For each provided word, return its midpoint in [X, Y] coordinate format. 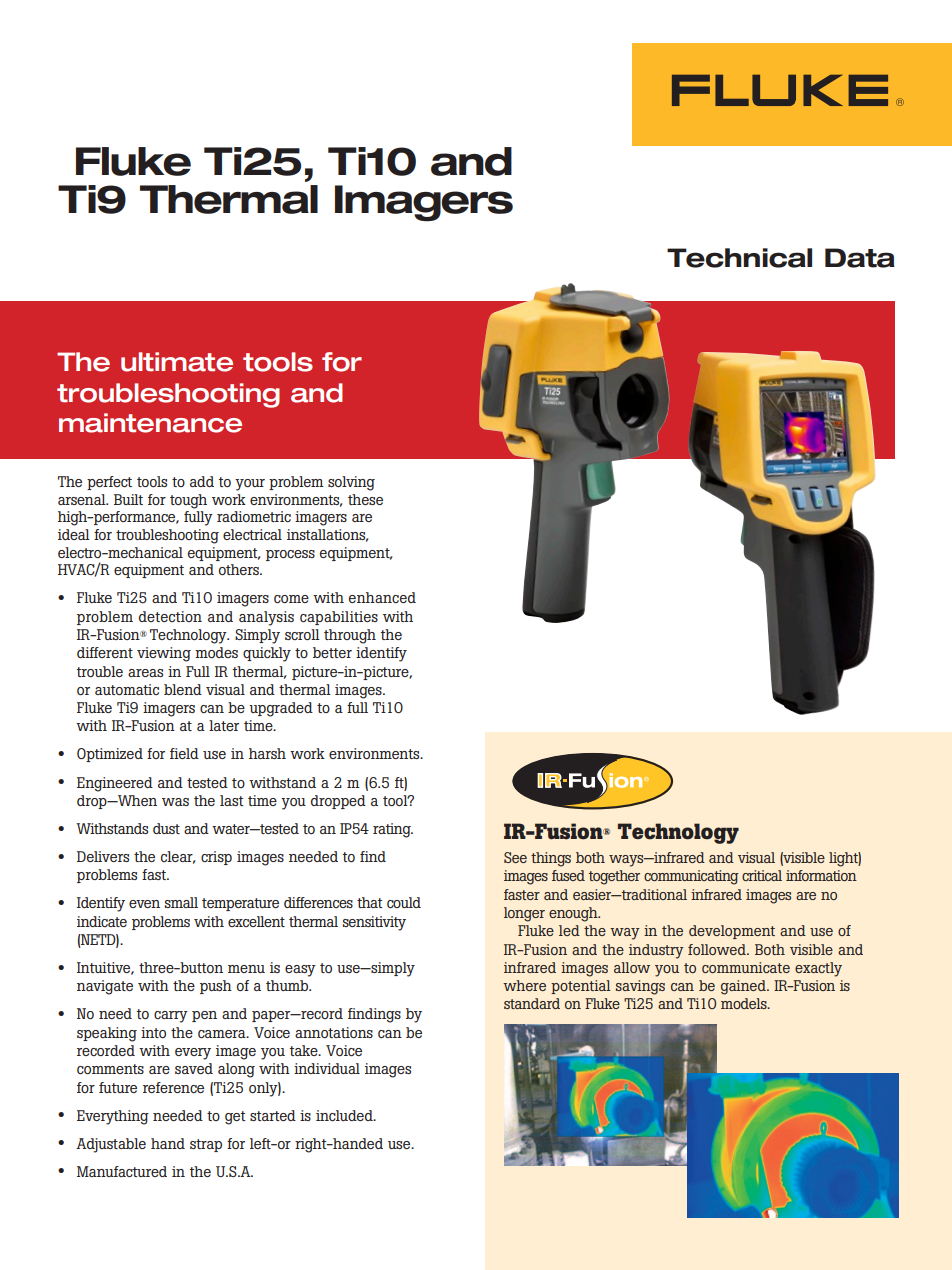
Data [860, 258]
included [345, 1115]
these [365, 499]
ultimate [177, 362]
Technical [739, 258]
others [240, 569]
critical [762, 875]
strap [206, 1145]
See [515, 857]
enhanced [382, 597]
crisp [216, 858]
